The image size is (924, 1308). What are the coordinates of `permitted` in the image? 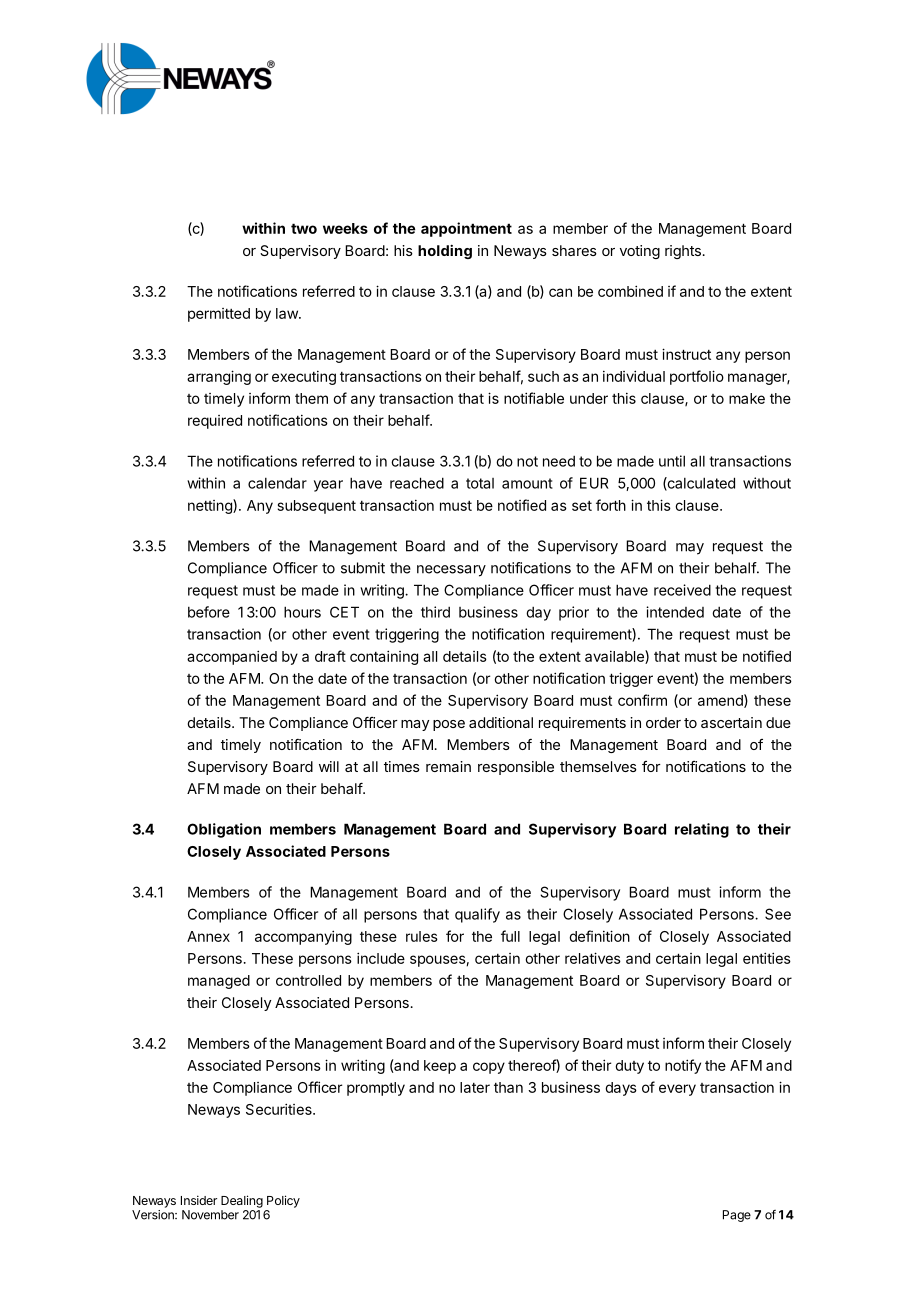 It's located at (219, 315).
